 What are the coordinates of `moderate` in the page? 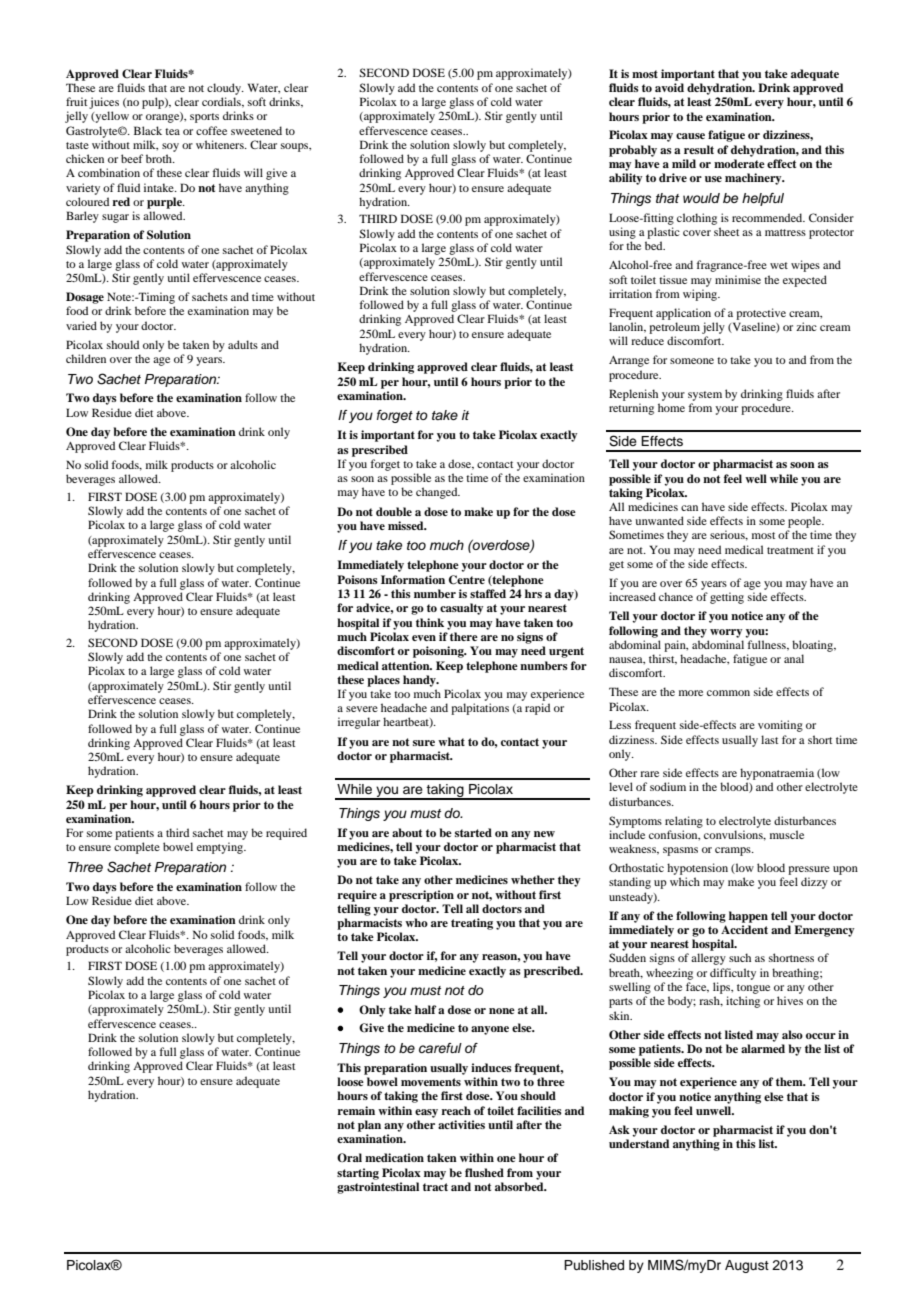 It's located at (739, 163).
